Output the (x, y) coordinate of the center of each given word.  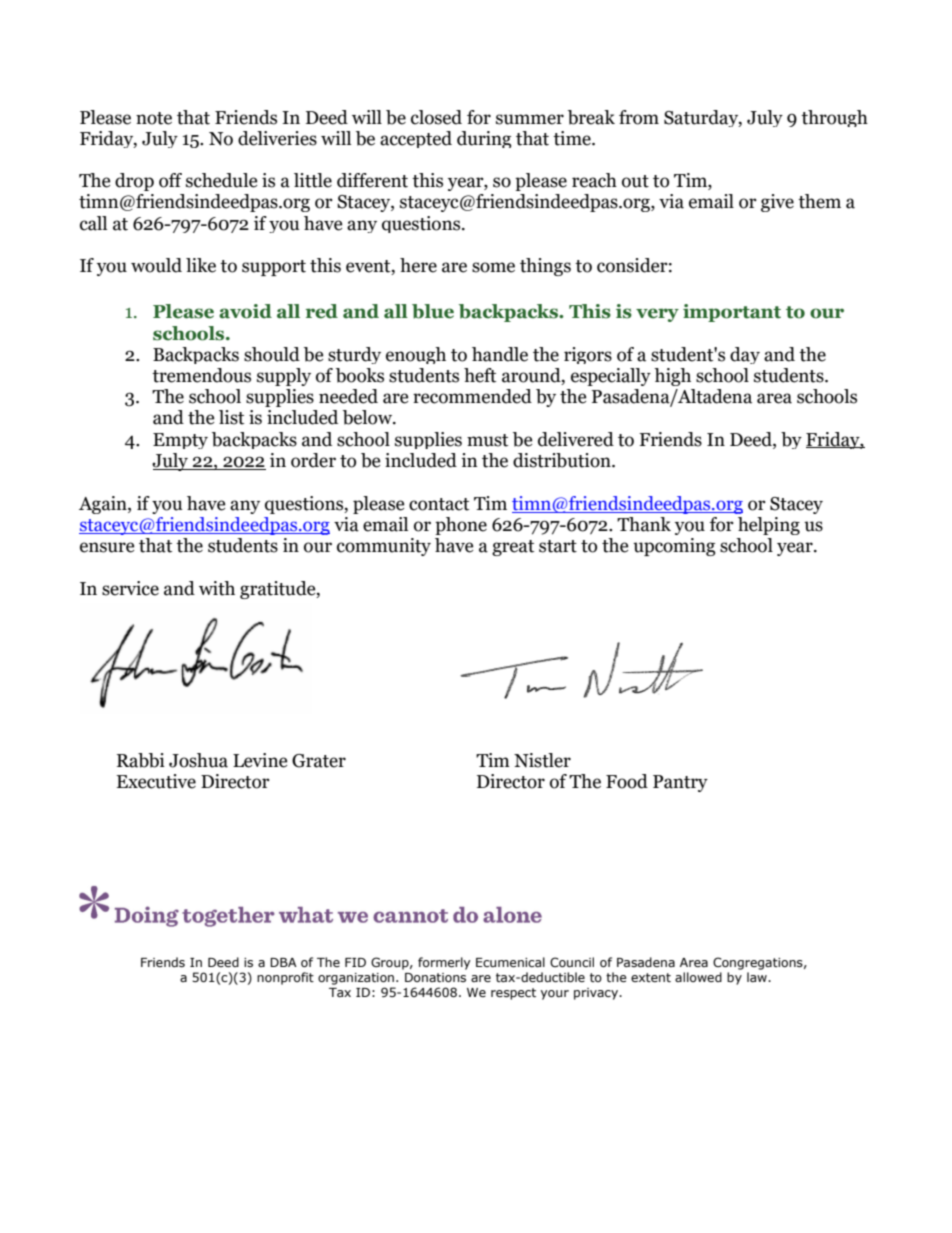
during (484, 139)
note (154, 118)
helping (769, 526)
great (513, 548)
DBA (283, 962)
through (834, 118)
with (217, 588)
